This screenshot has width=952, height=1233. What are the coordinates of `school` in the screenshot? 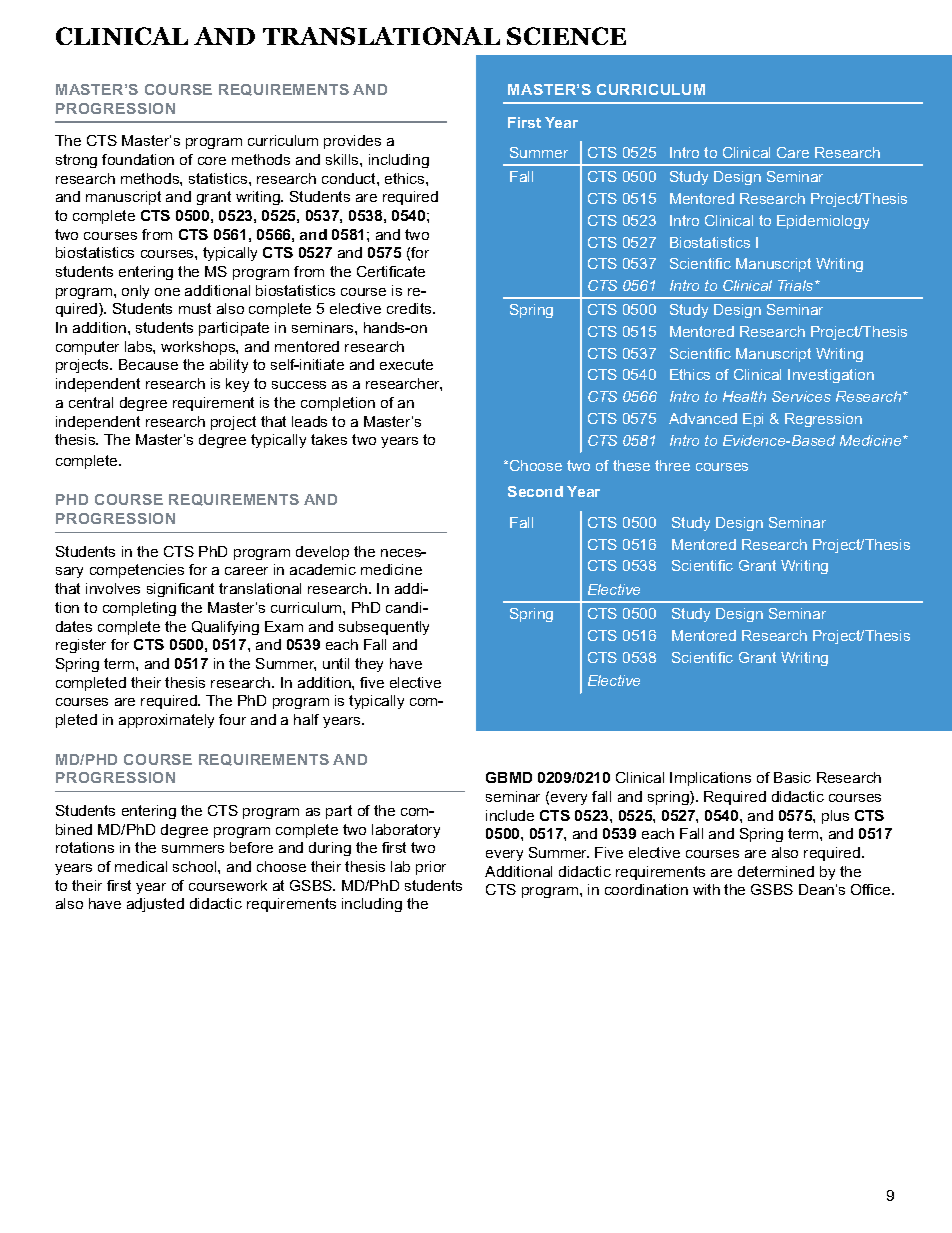 It's located at (196, 866).
